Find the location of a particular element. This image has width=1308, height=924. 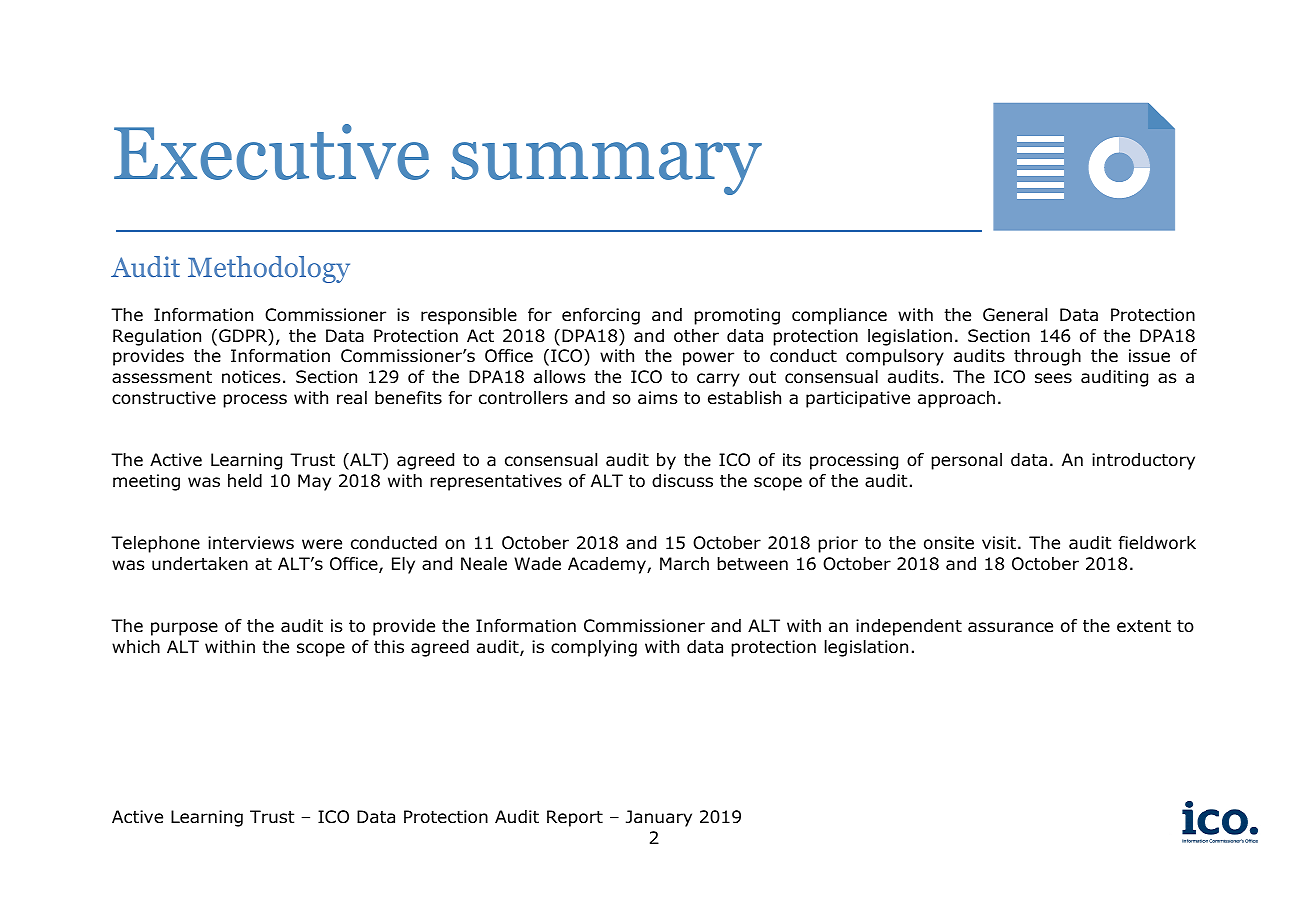

purpose is located at coordinates (184, 629).
